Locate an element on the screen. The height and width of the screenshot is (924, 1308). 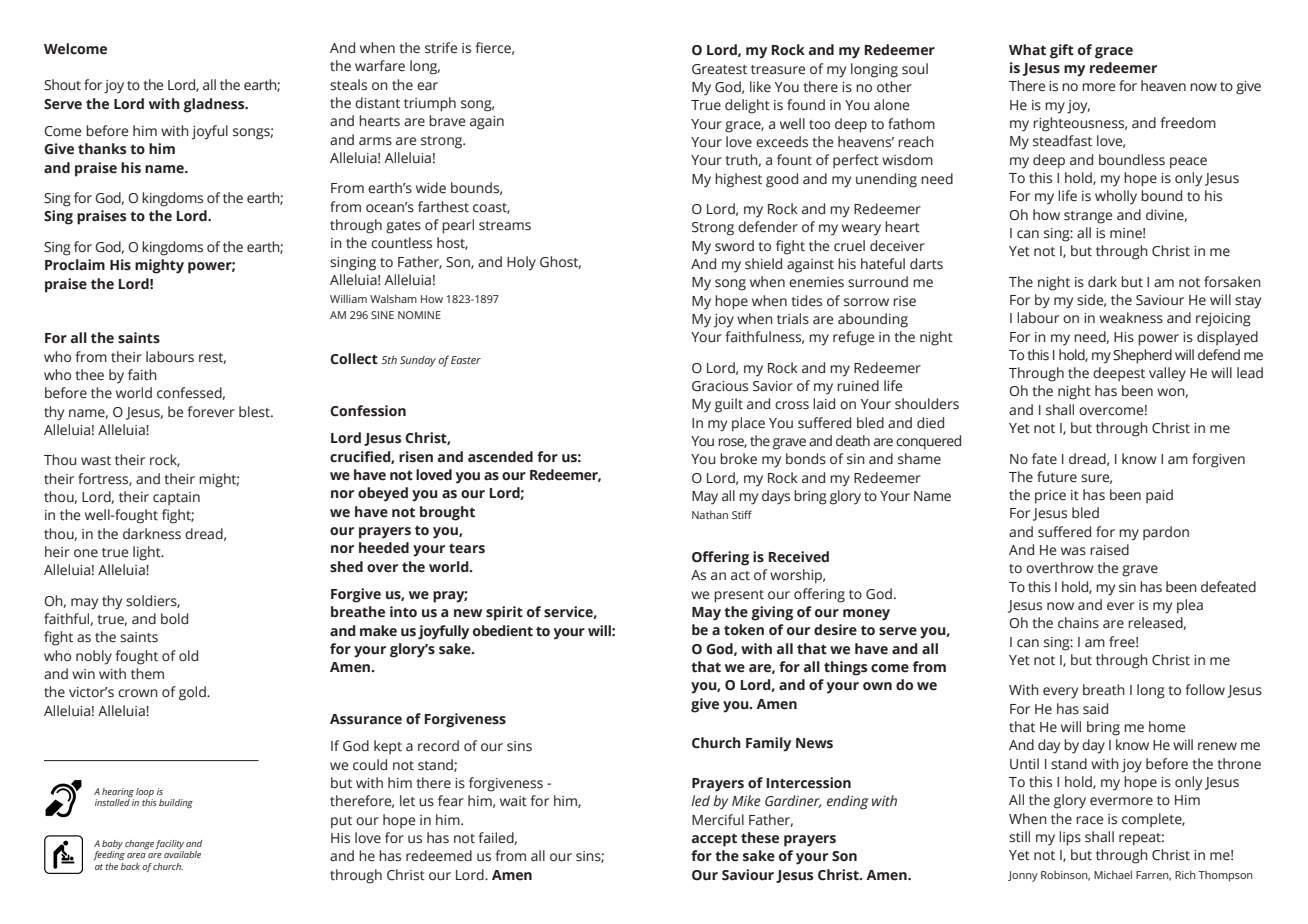
accept is located at coordinates (714, 840).
